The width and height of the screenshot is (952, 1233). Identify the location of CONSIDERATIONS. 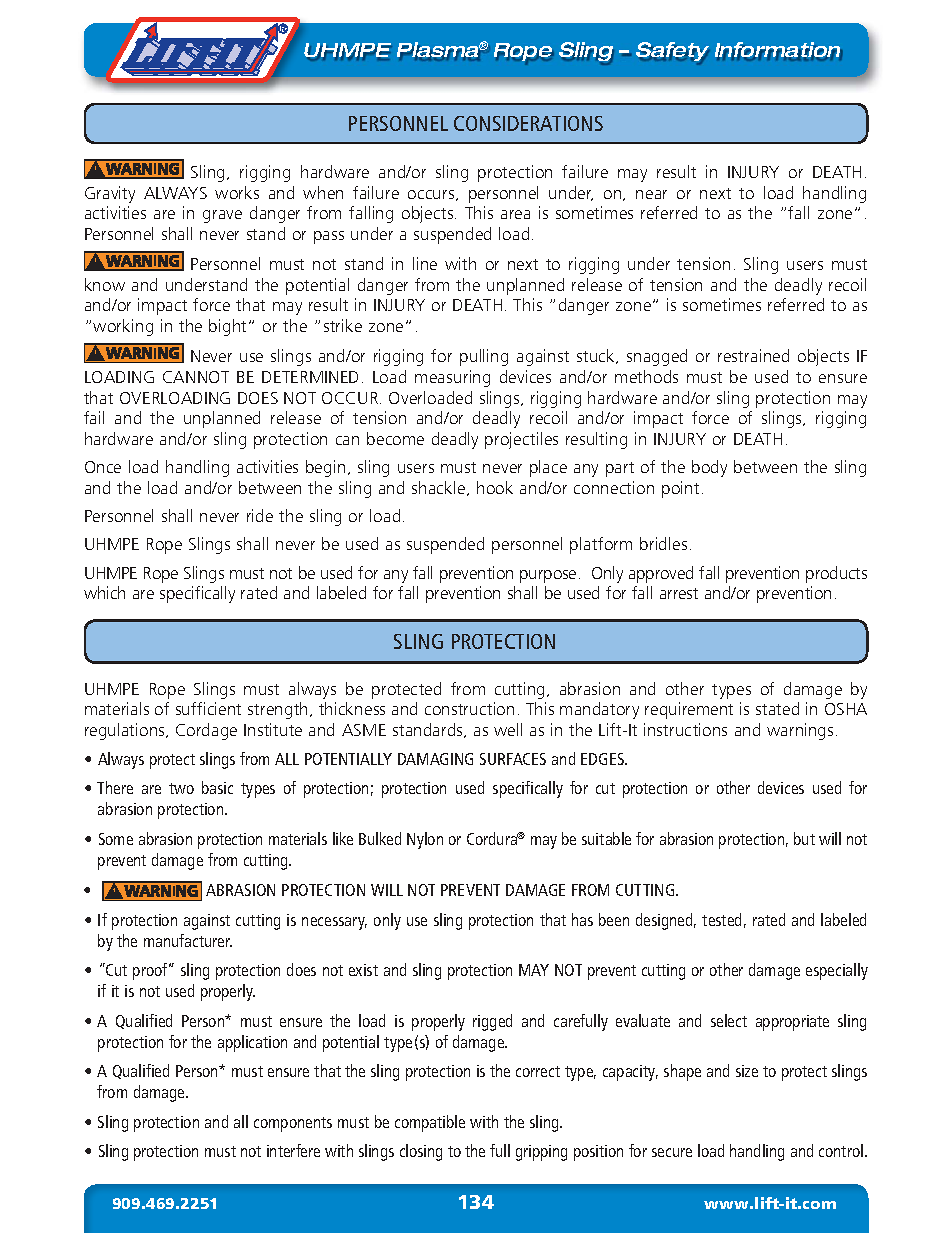
(528, 123).
